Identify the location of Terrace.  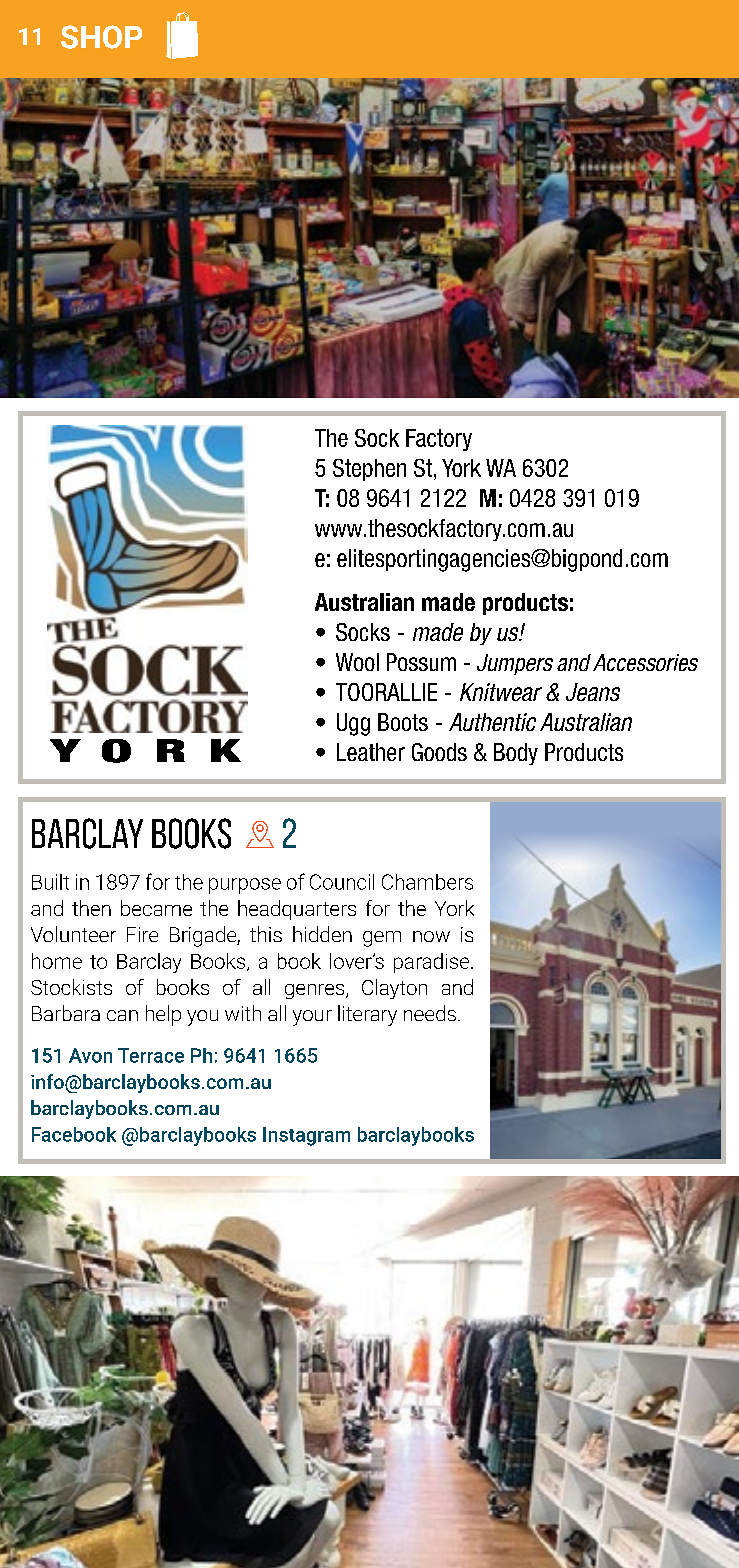
(151, 1055).
